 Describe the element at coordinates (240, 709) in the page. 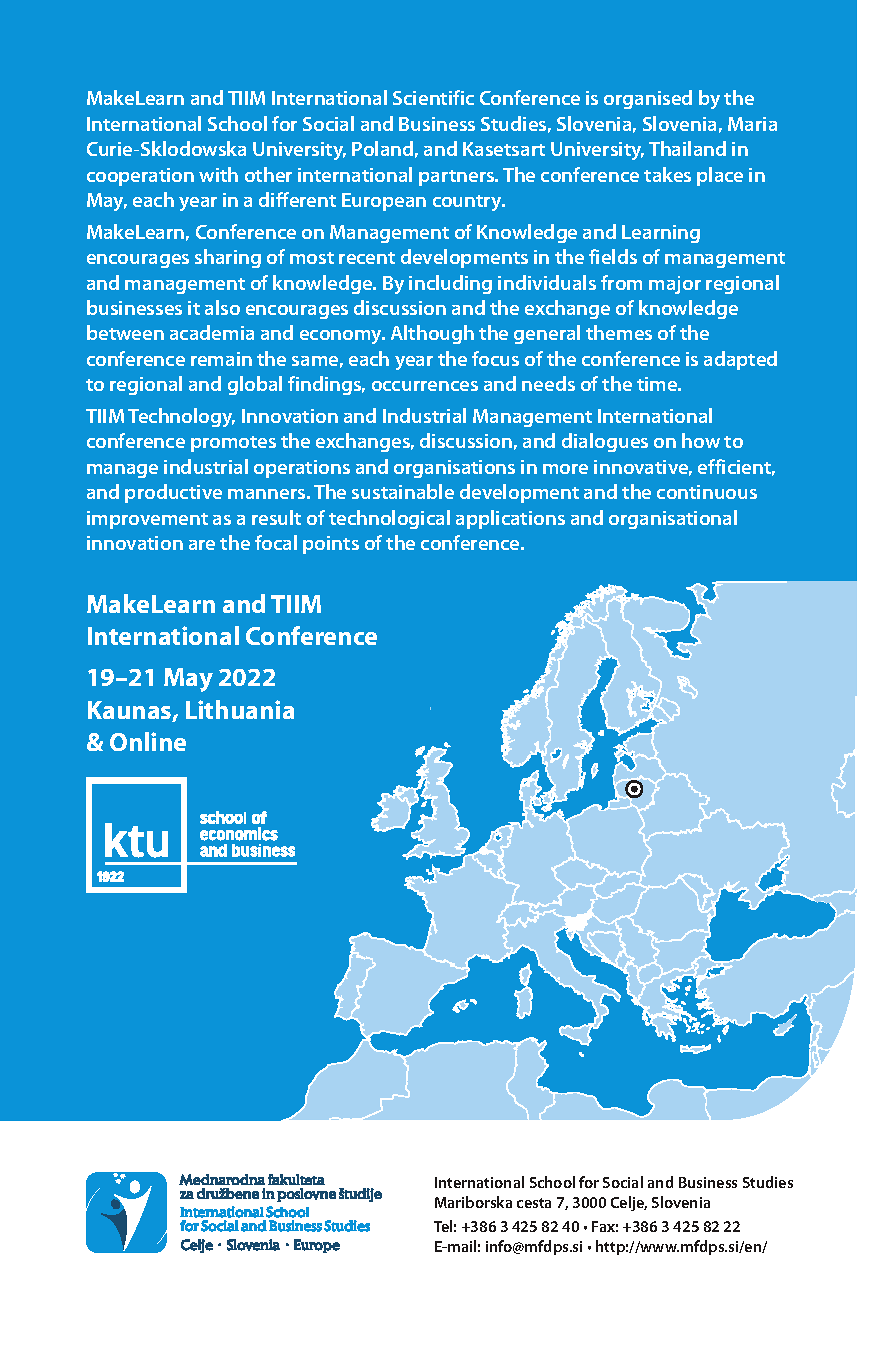

I see `Lithuania` at that location.
